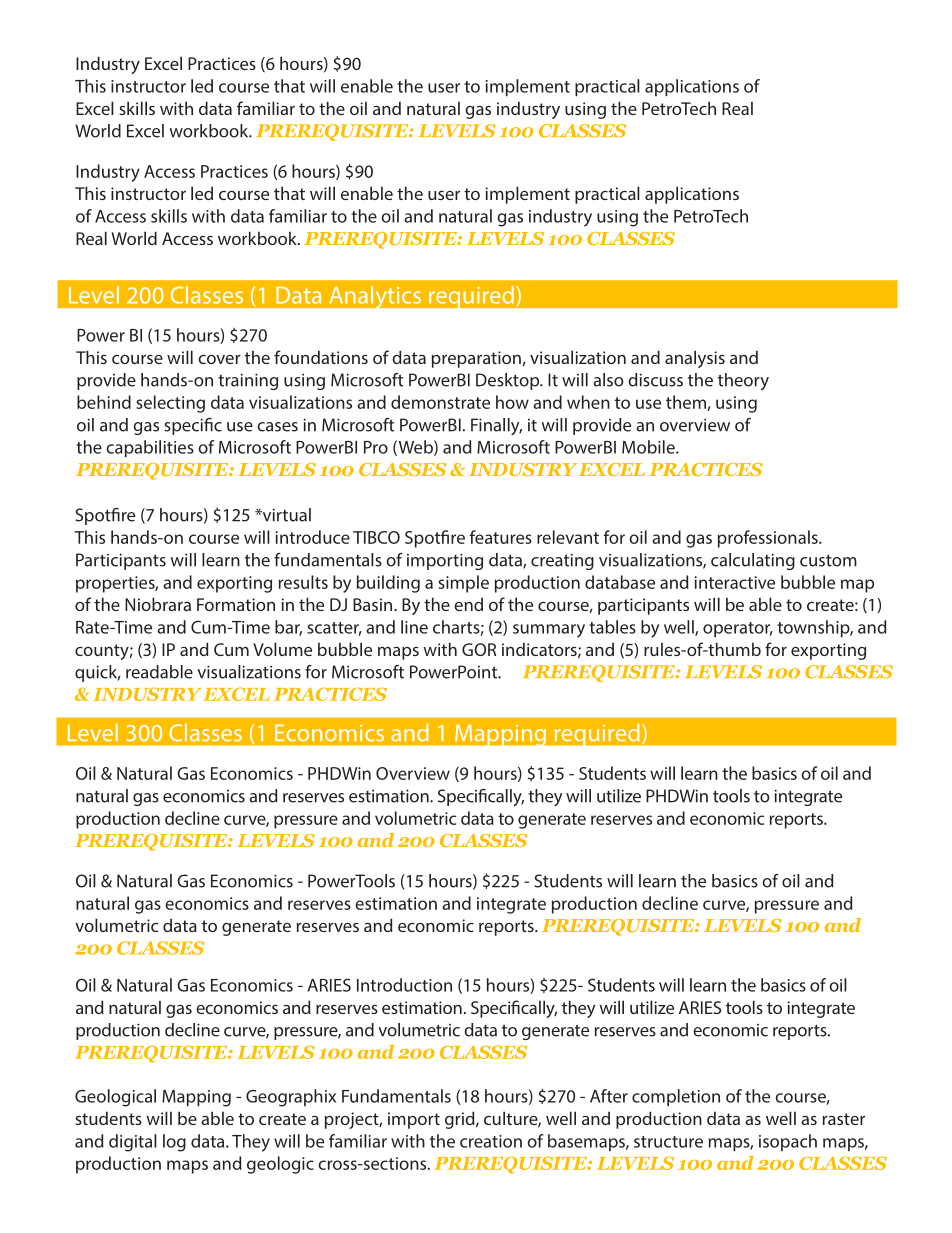  I want to click on Introduction, so click(404, 985).
